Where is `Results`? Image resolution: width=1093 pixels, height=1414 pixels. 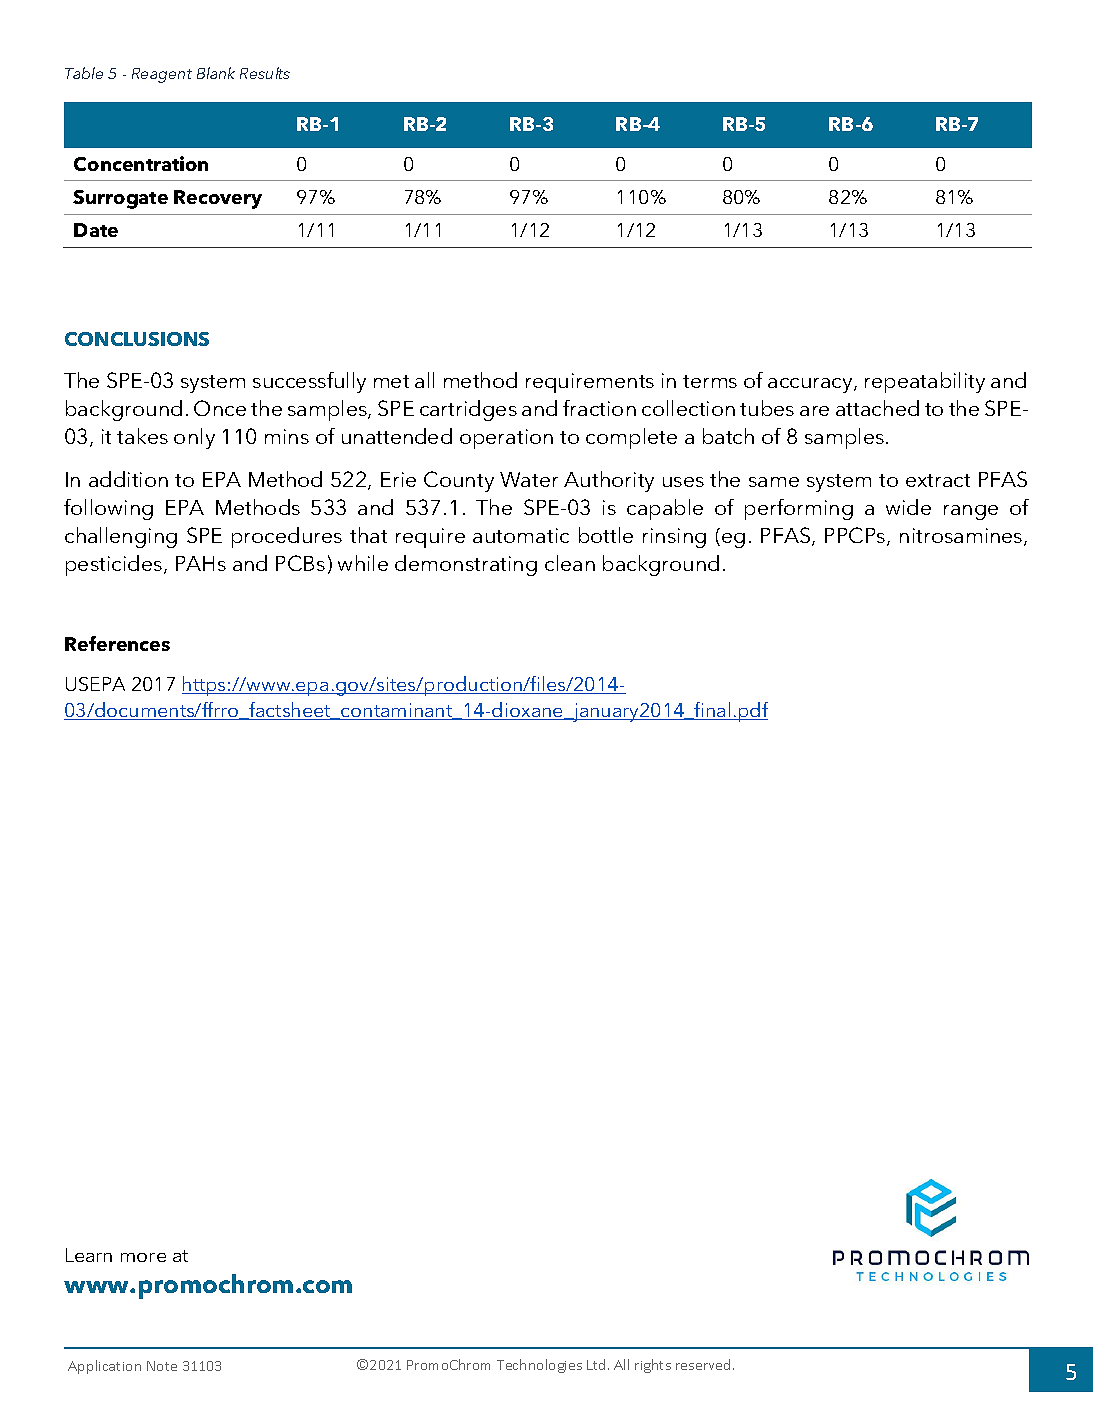
Results is located at coordinates (265, 73).
